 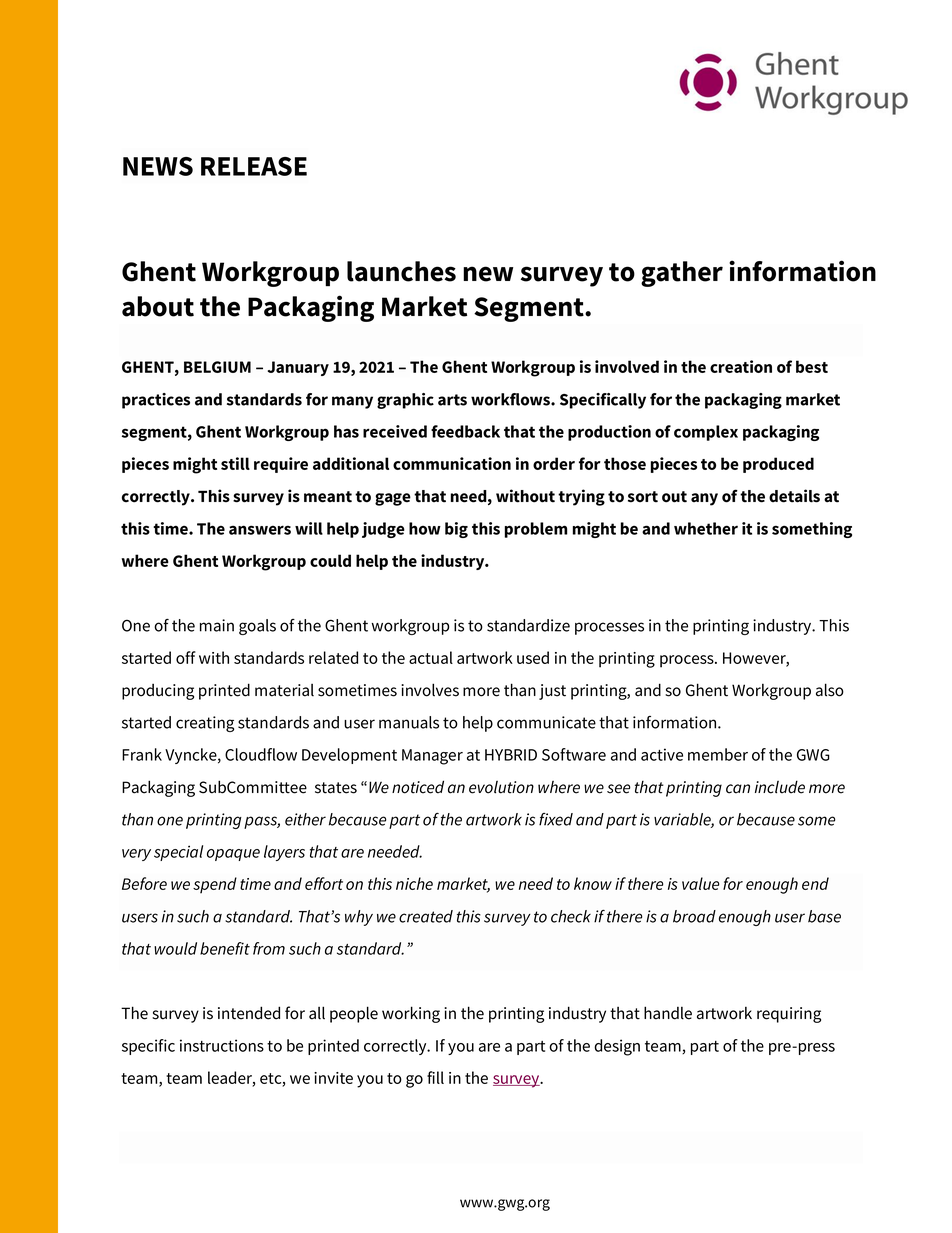 What do you see at coordinates (235, 463) in the screenshot?
I see `still` at bounding box center [235, 463].
